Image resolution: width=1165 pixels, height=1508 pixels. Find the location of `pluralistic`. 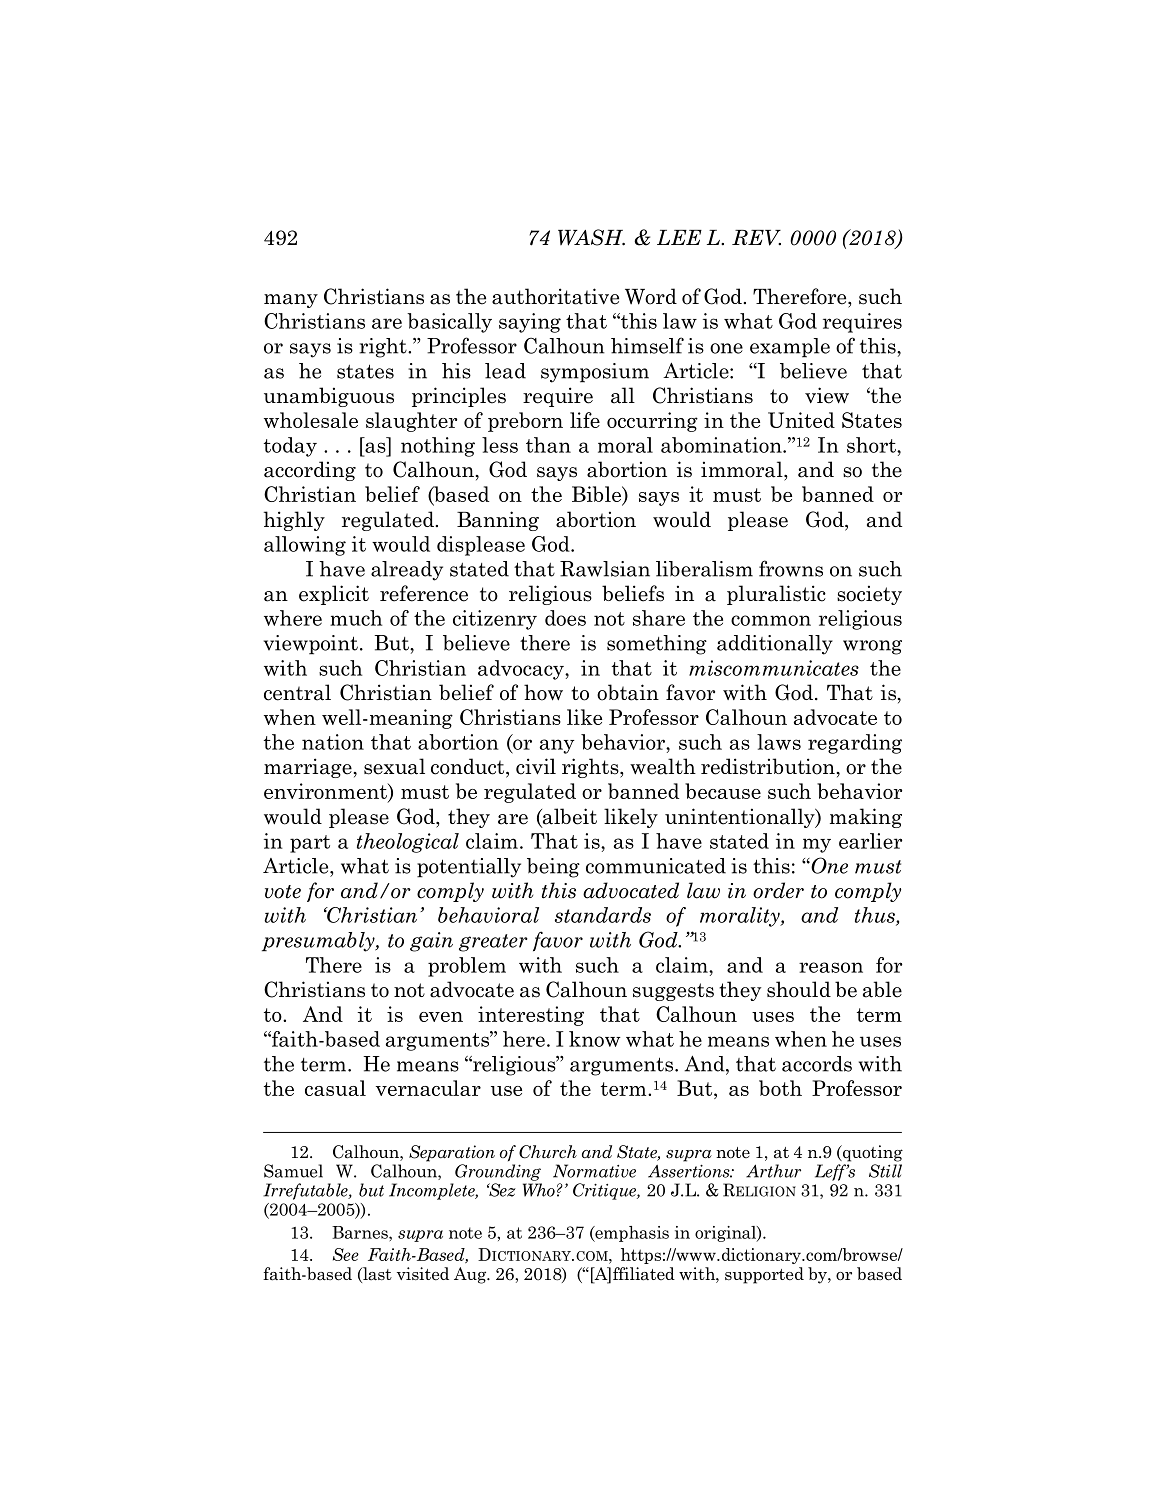

pluralistic is located at coordinates (776, 595).
